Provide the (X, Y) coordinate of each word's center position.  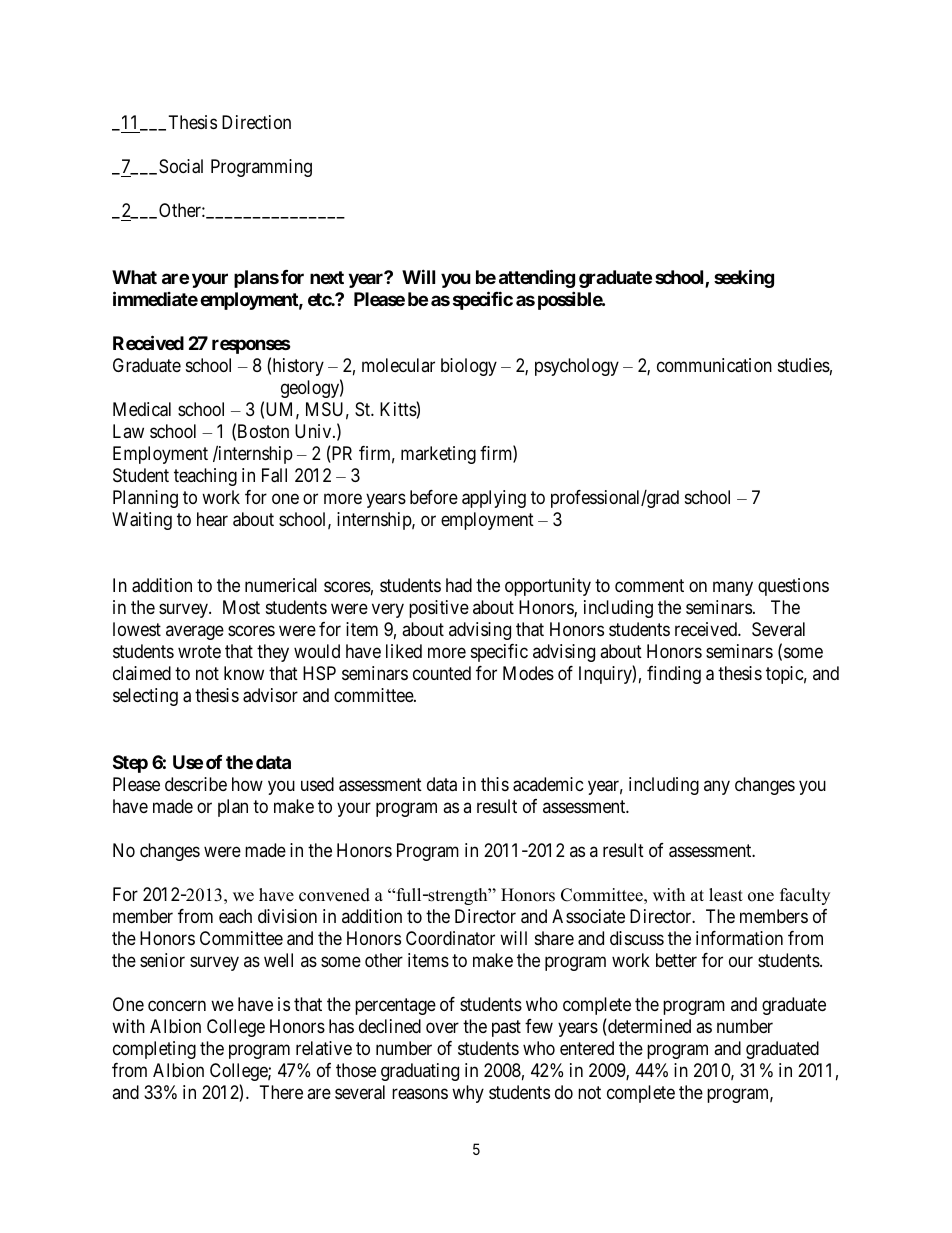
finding (674, 675)
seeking (744, 278)
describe (196, 784)
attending (537, 278)
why (468, 1094)
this (495, 784)
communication (714, 365)
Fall (274, 475)
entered (587, 1048)
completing (154, 1050)
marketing (438, 455)
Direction (256, 122)
